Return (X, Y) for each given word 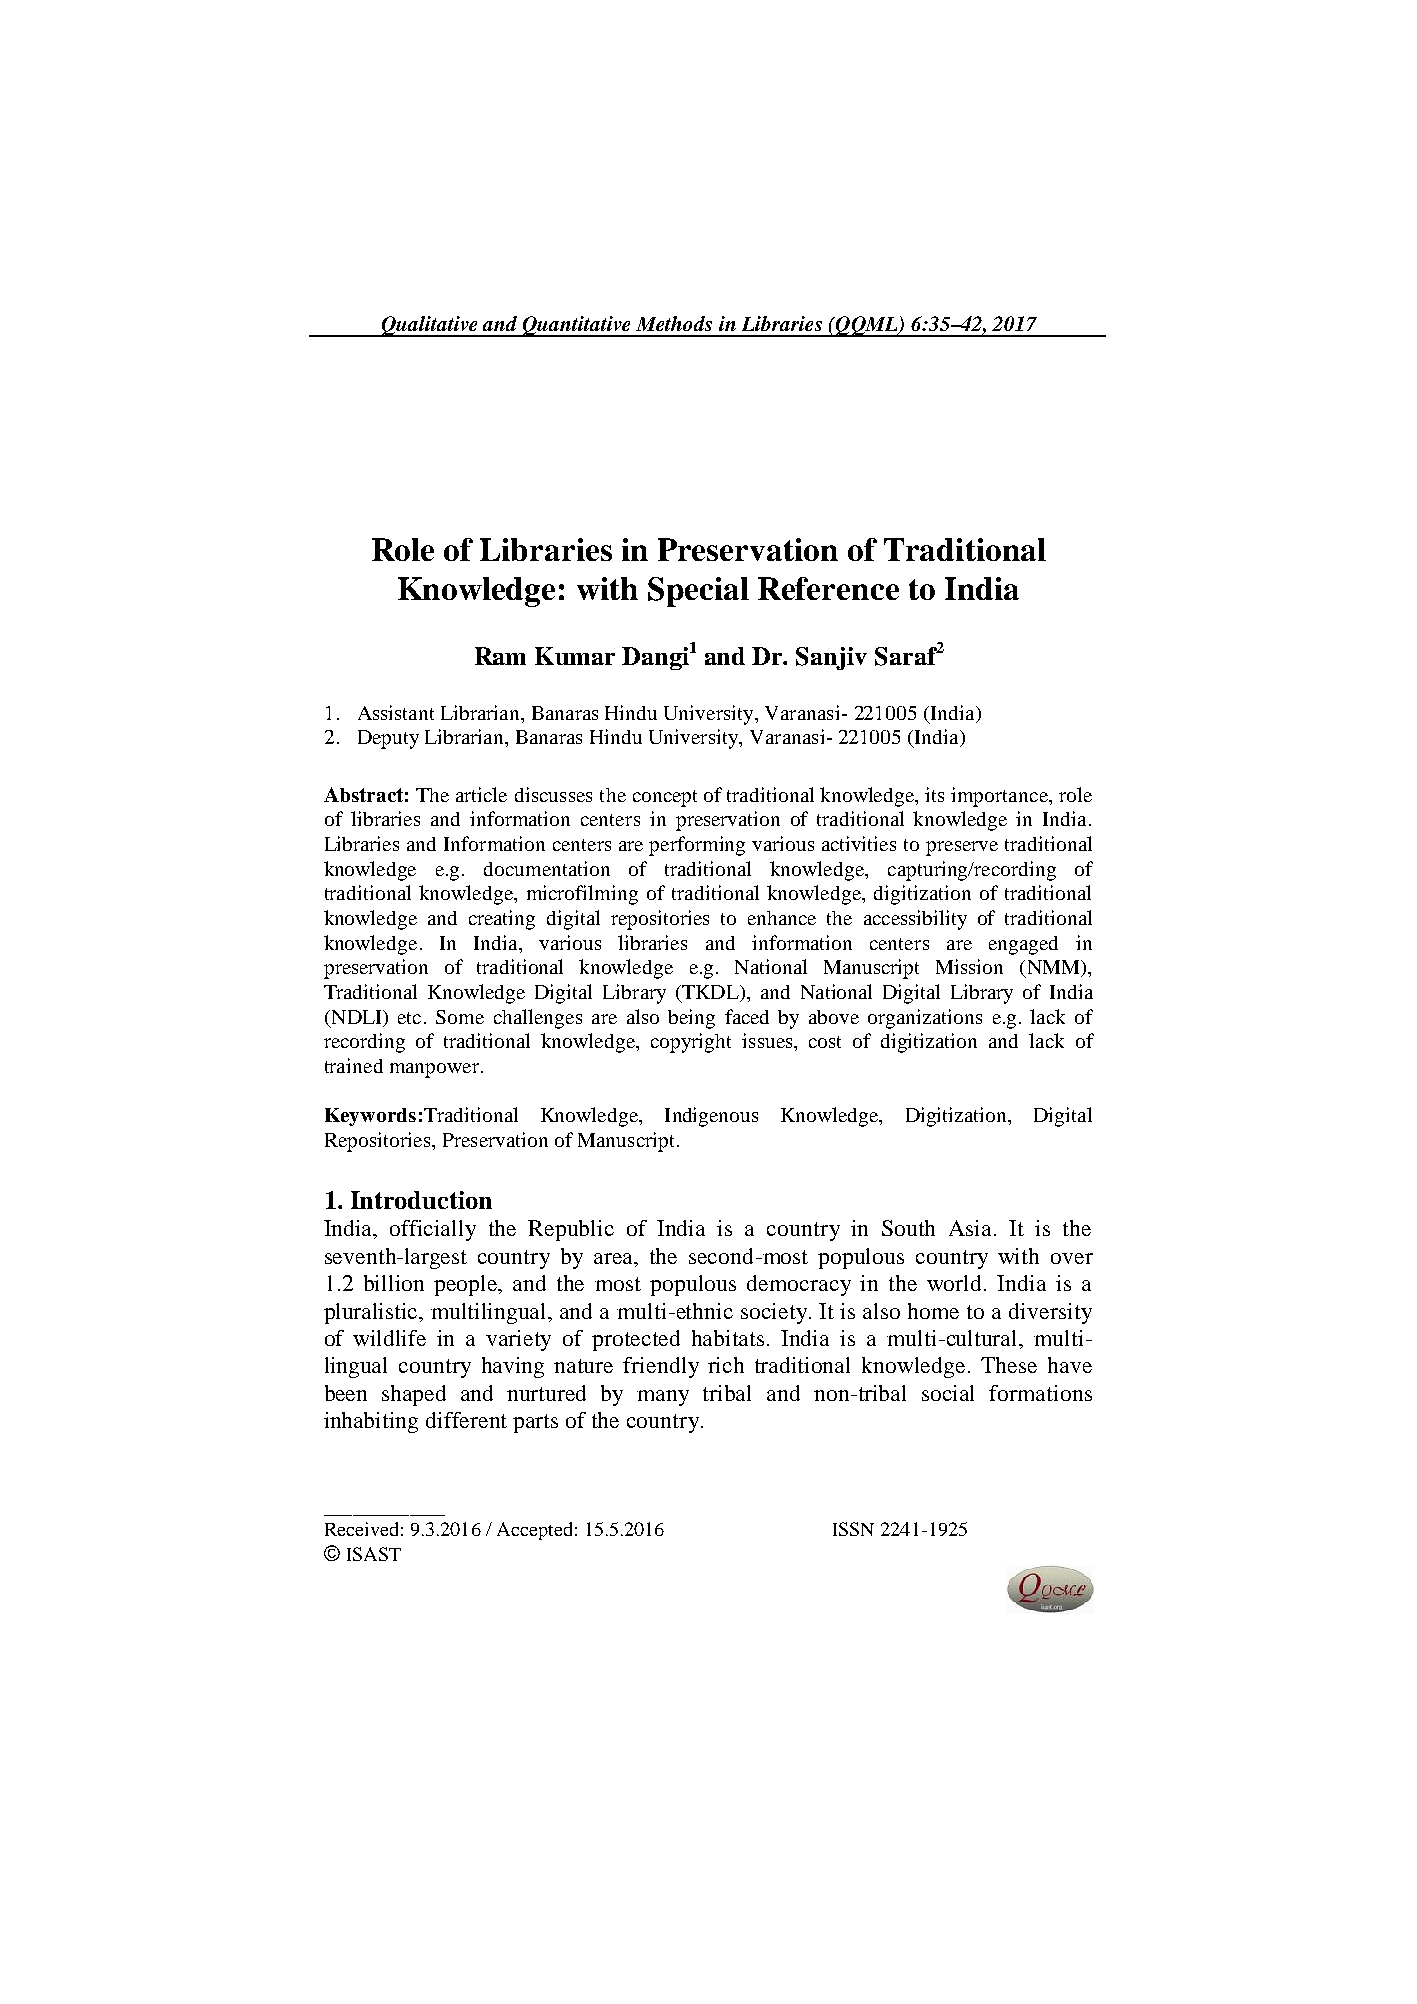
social (948, 1393)
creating (502, 920)
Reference (828, 588)
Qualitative (429, 326)
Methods (674, 323)
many (663, 1398)
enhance (782, 918)
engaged (1023, 945)
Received (361, 1529)
